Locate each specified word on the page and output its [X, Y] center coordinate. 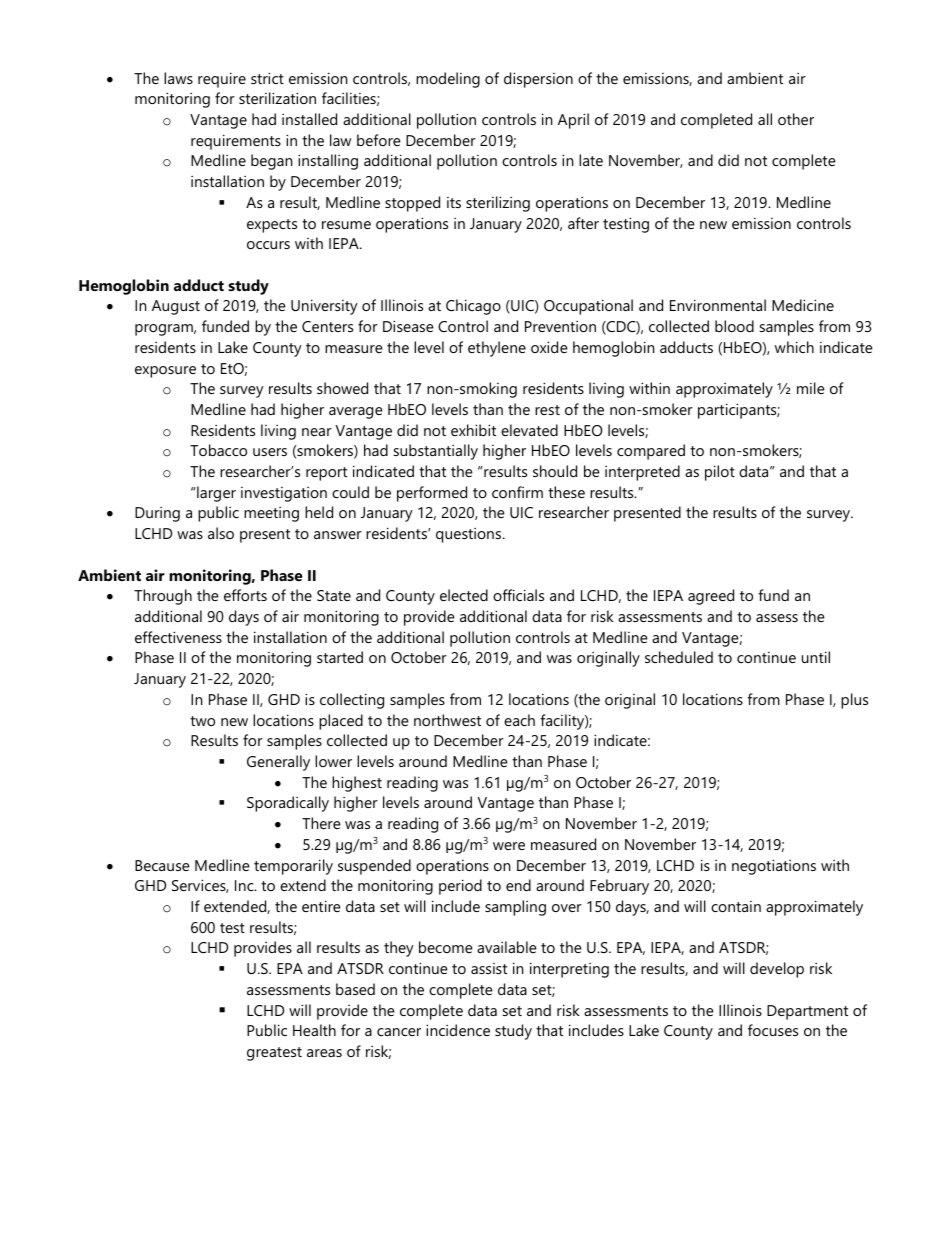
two [202, 721]
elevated [529, 430]
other [796, 119]
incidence [458, 1030]
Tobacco [218, 450]
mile [811, 388]
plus [854, 701]
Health [314, 1030]
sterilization [277, 98]
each [519, 720]
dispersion [538, 80]
